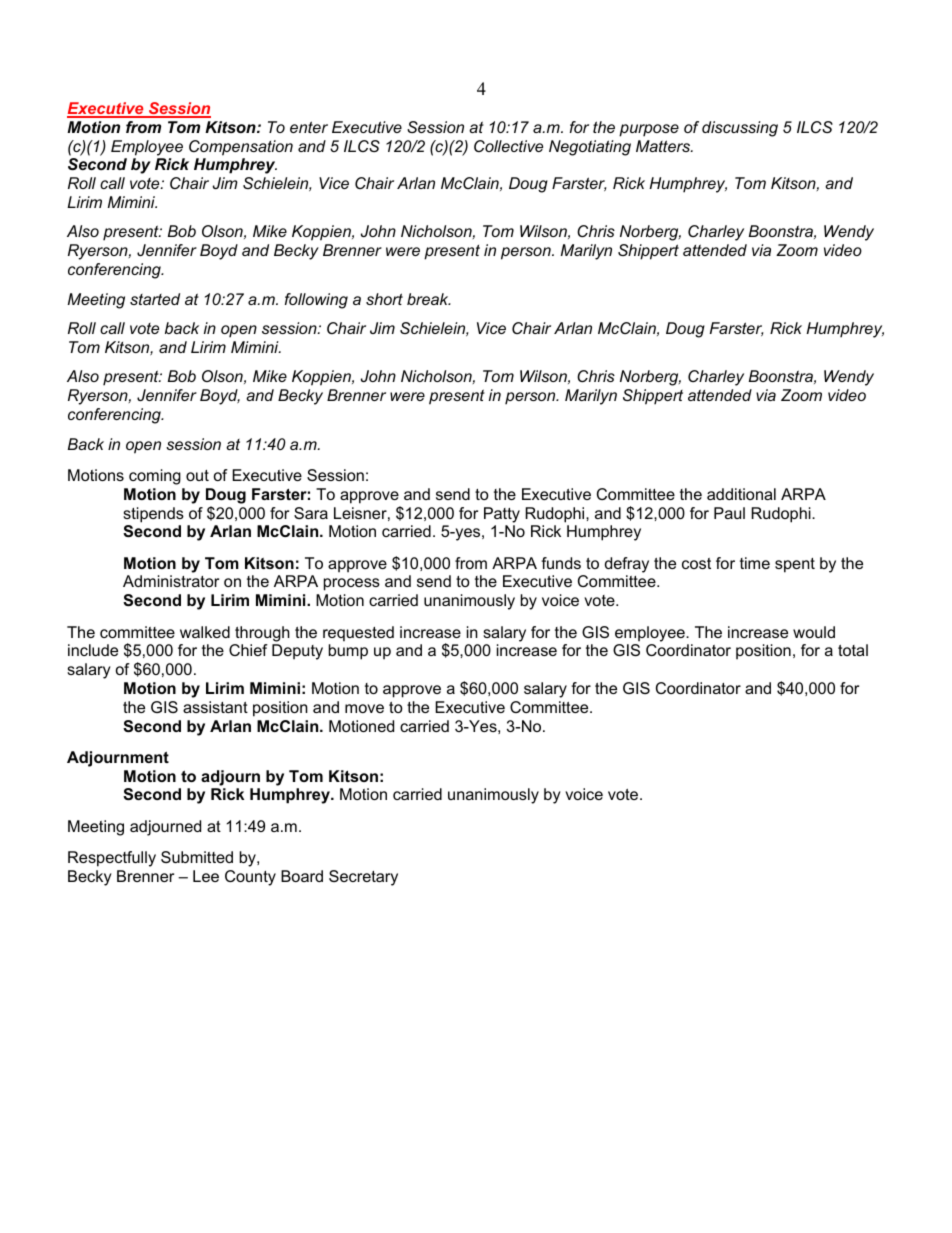 This screenshot has width=952, height=1233. Describe the element at coordinates (241, 148) in the screenshot. I see `Compensation` at that location.
